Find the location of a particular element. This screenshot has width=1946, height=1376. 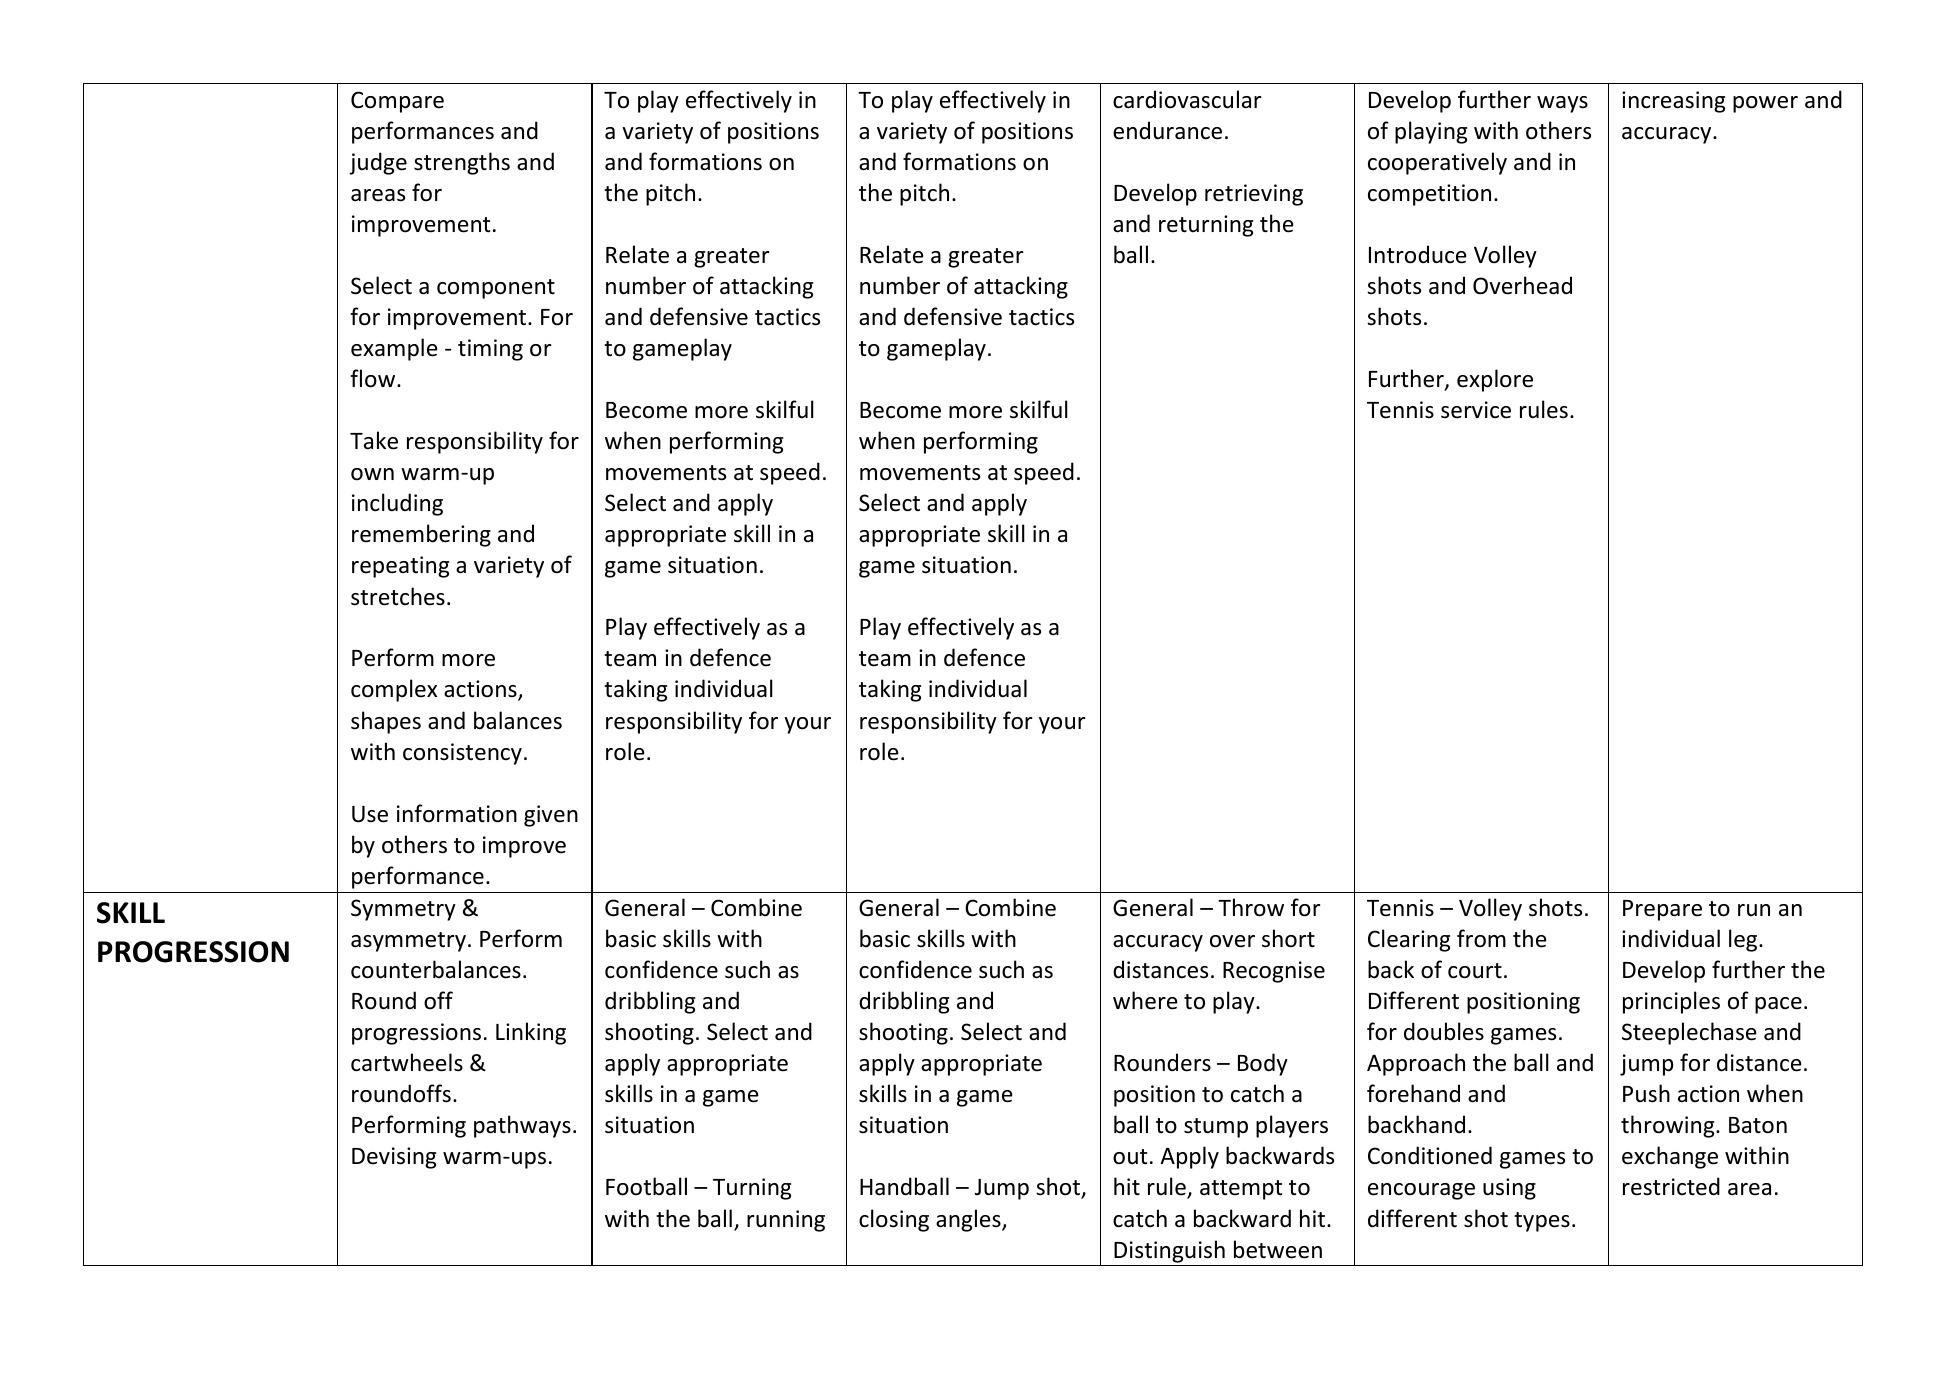

given is located at coordinates (551, 816).
